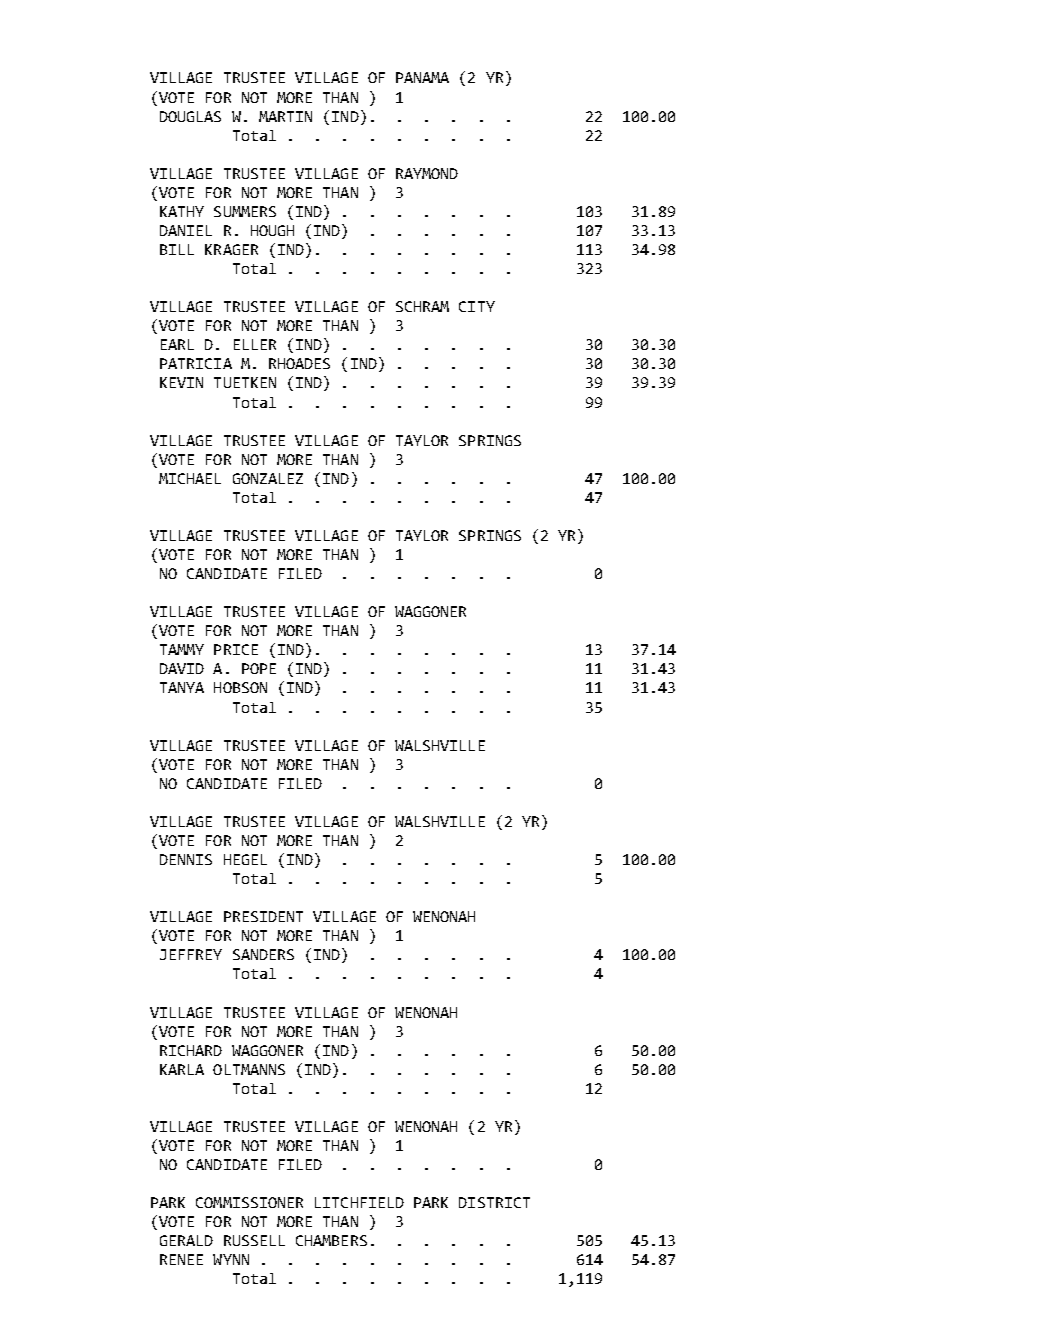  Describe the element at coordinates (422, 77) in the screenshot. I see `PANAMA` at that location.
